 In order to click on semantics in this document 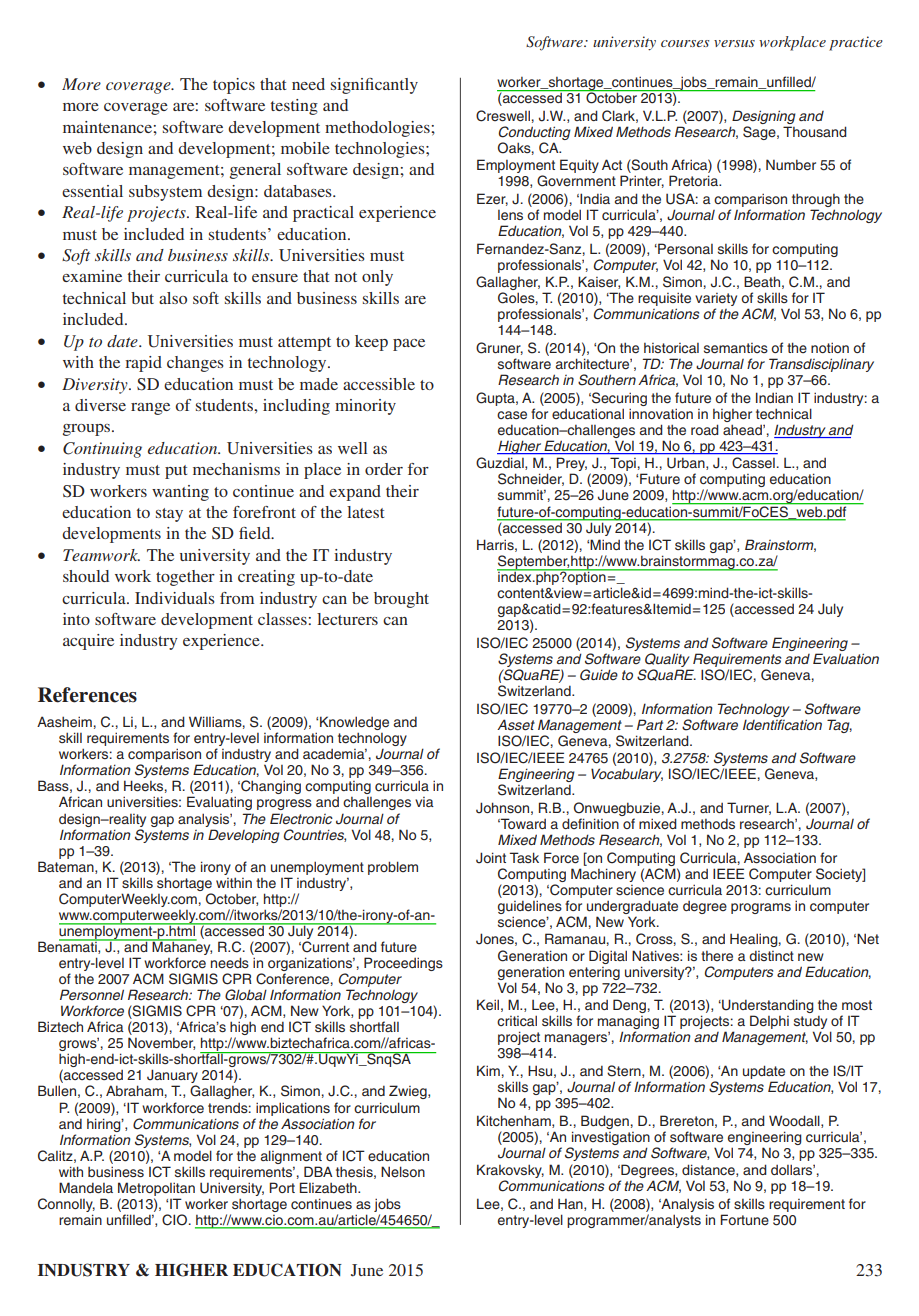, I will do `click(736, 348)`.
